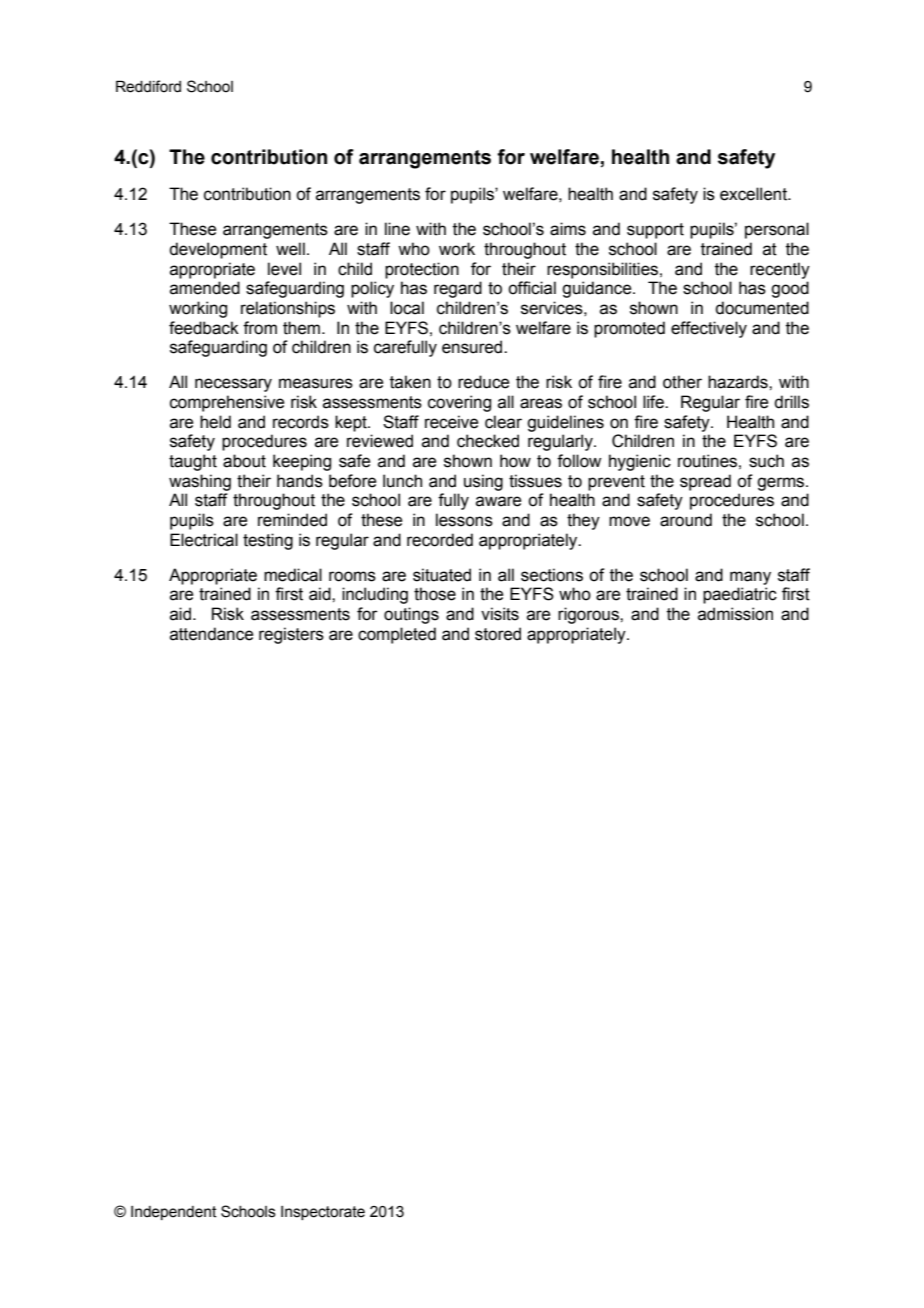 This image has height=1308, width=924. I want to click on development, so click(218, 250).
